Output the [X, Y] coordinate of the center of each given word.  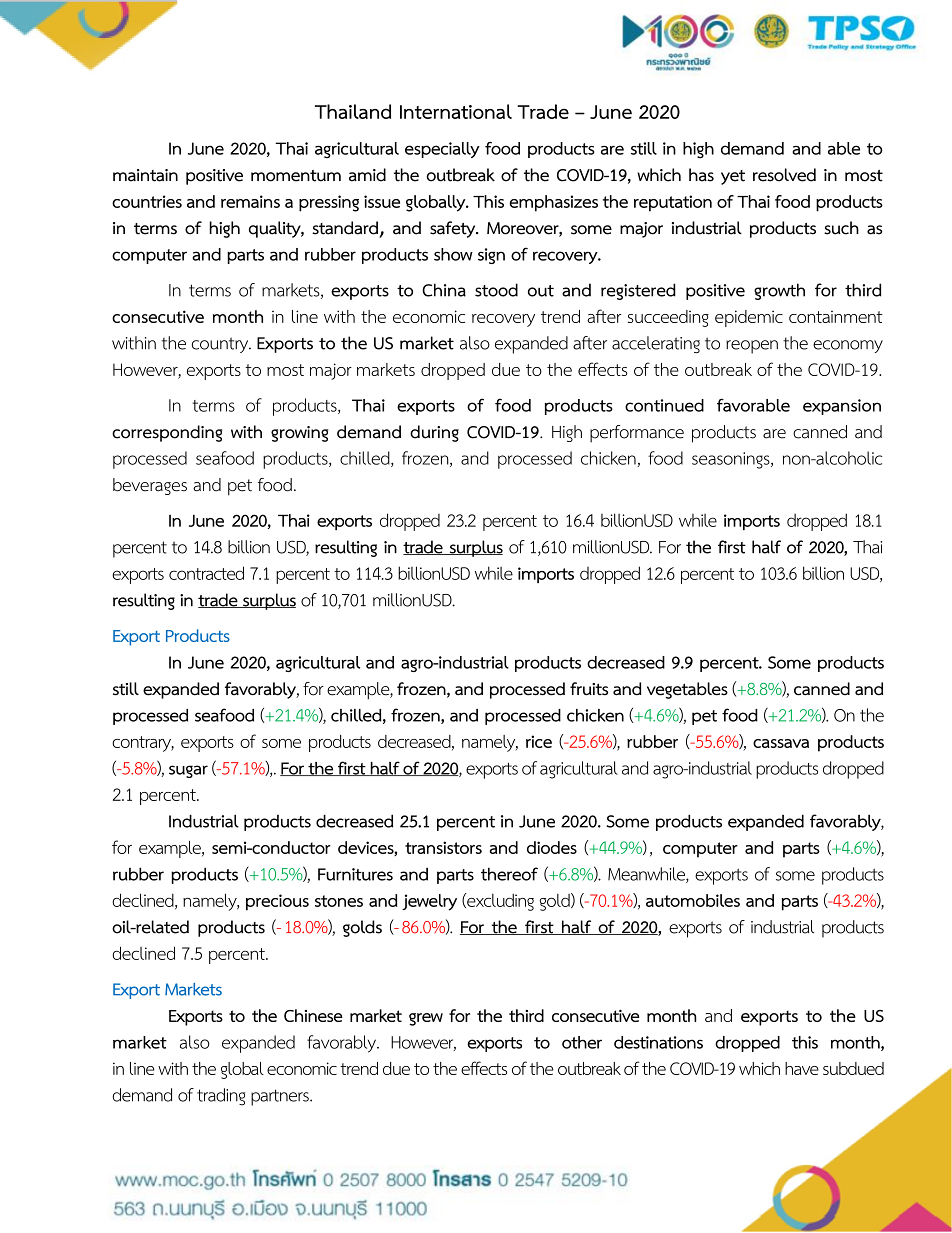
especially [442, 150]
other [582, 1042]
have [802, 1068]
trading [221, 1097]
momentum [296, 176]
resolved [784, 175]
